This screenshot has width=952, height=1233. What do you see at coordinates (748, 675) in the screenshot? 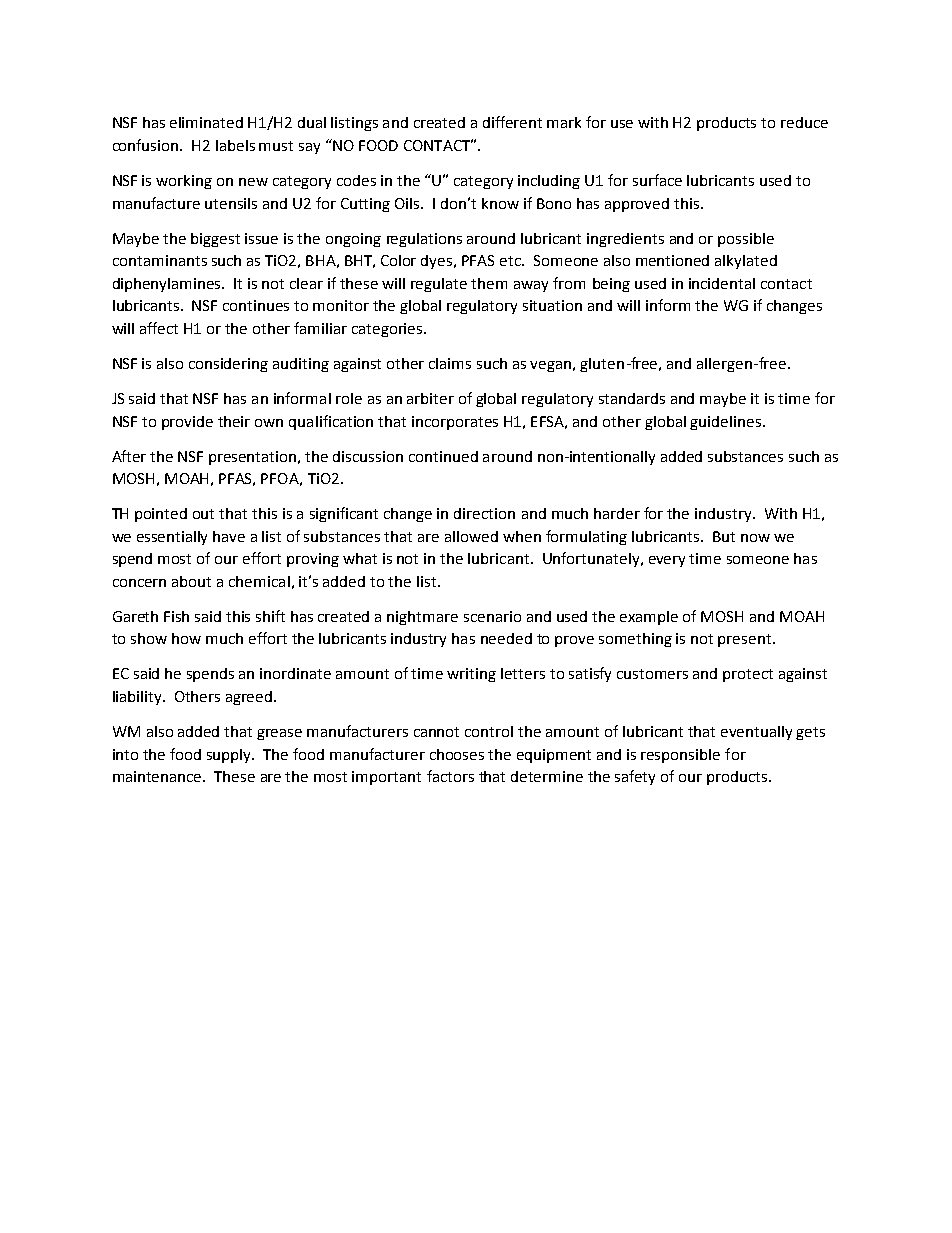
I see `protect` at bounding box center [748, 675].
